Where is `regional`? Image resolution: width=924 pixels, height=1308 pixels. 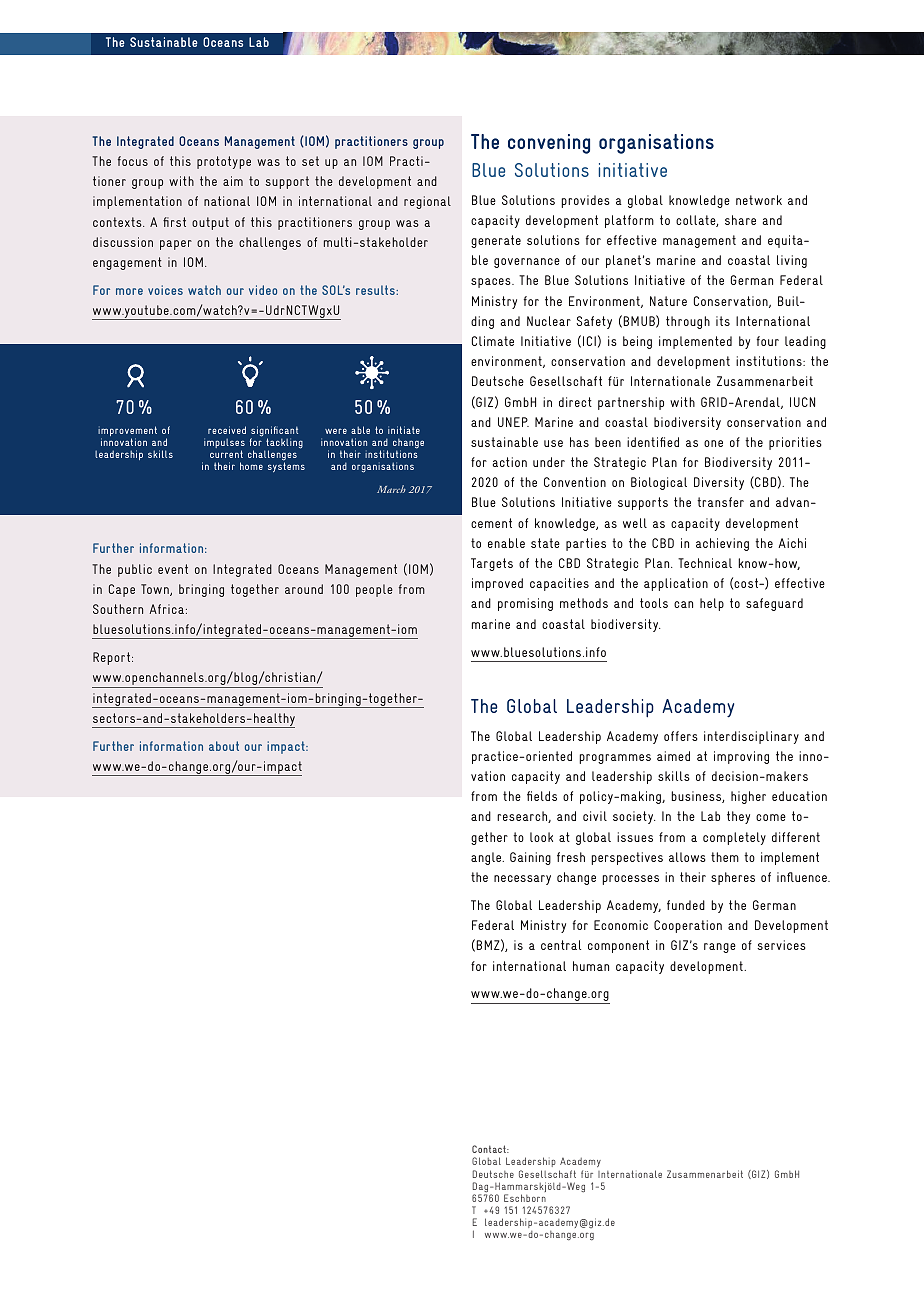 regional is located at coordinates (427, 202).
